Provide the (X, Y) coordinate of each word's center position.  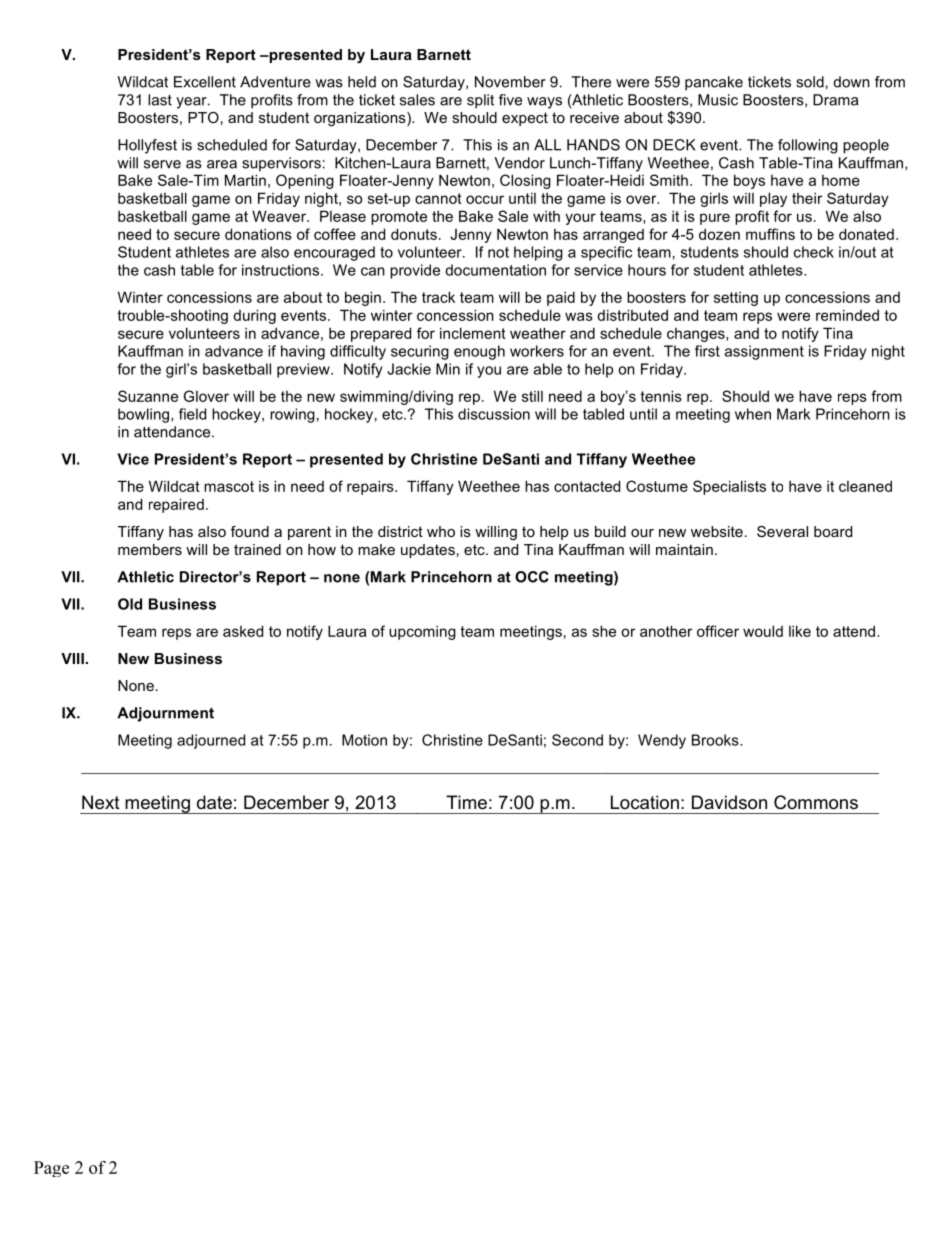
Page (51, 1169)
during (254, 316)
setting (736, 299)
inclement (473, 333)
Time (466, 802)
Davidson (729, 802)
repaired (176, 505)
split (480, 101)
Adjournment (165, 714)
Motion (364, 740)
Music (718, 100)
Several (782, 531)
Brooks (716, 740)
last (160, 100)
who (441, 531)
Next (101, 802)
